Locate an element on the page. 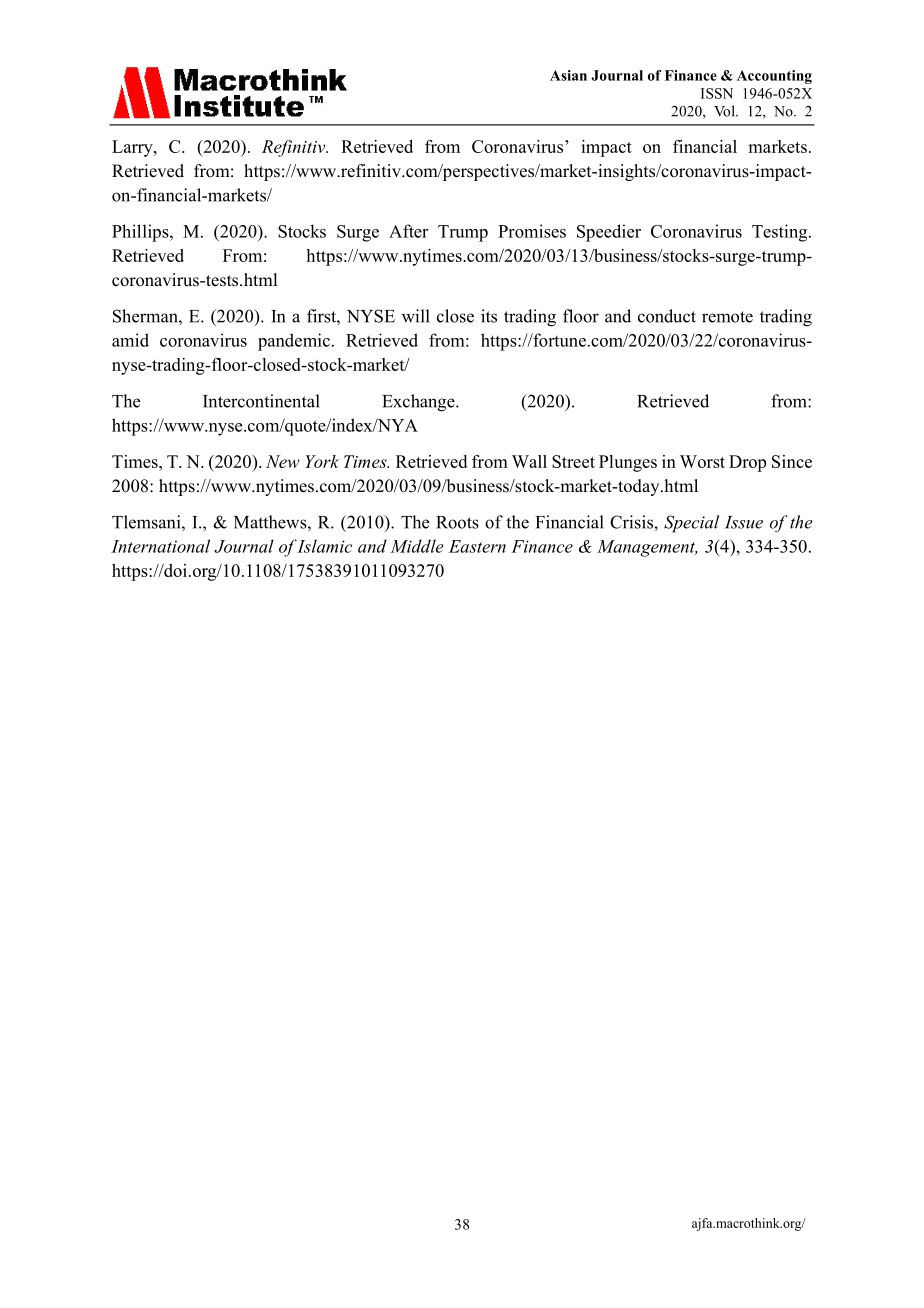 This document has width=924, height=1308. Asian is located at coordinates (568, 75).
